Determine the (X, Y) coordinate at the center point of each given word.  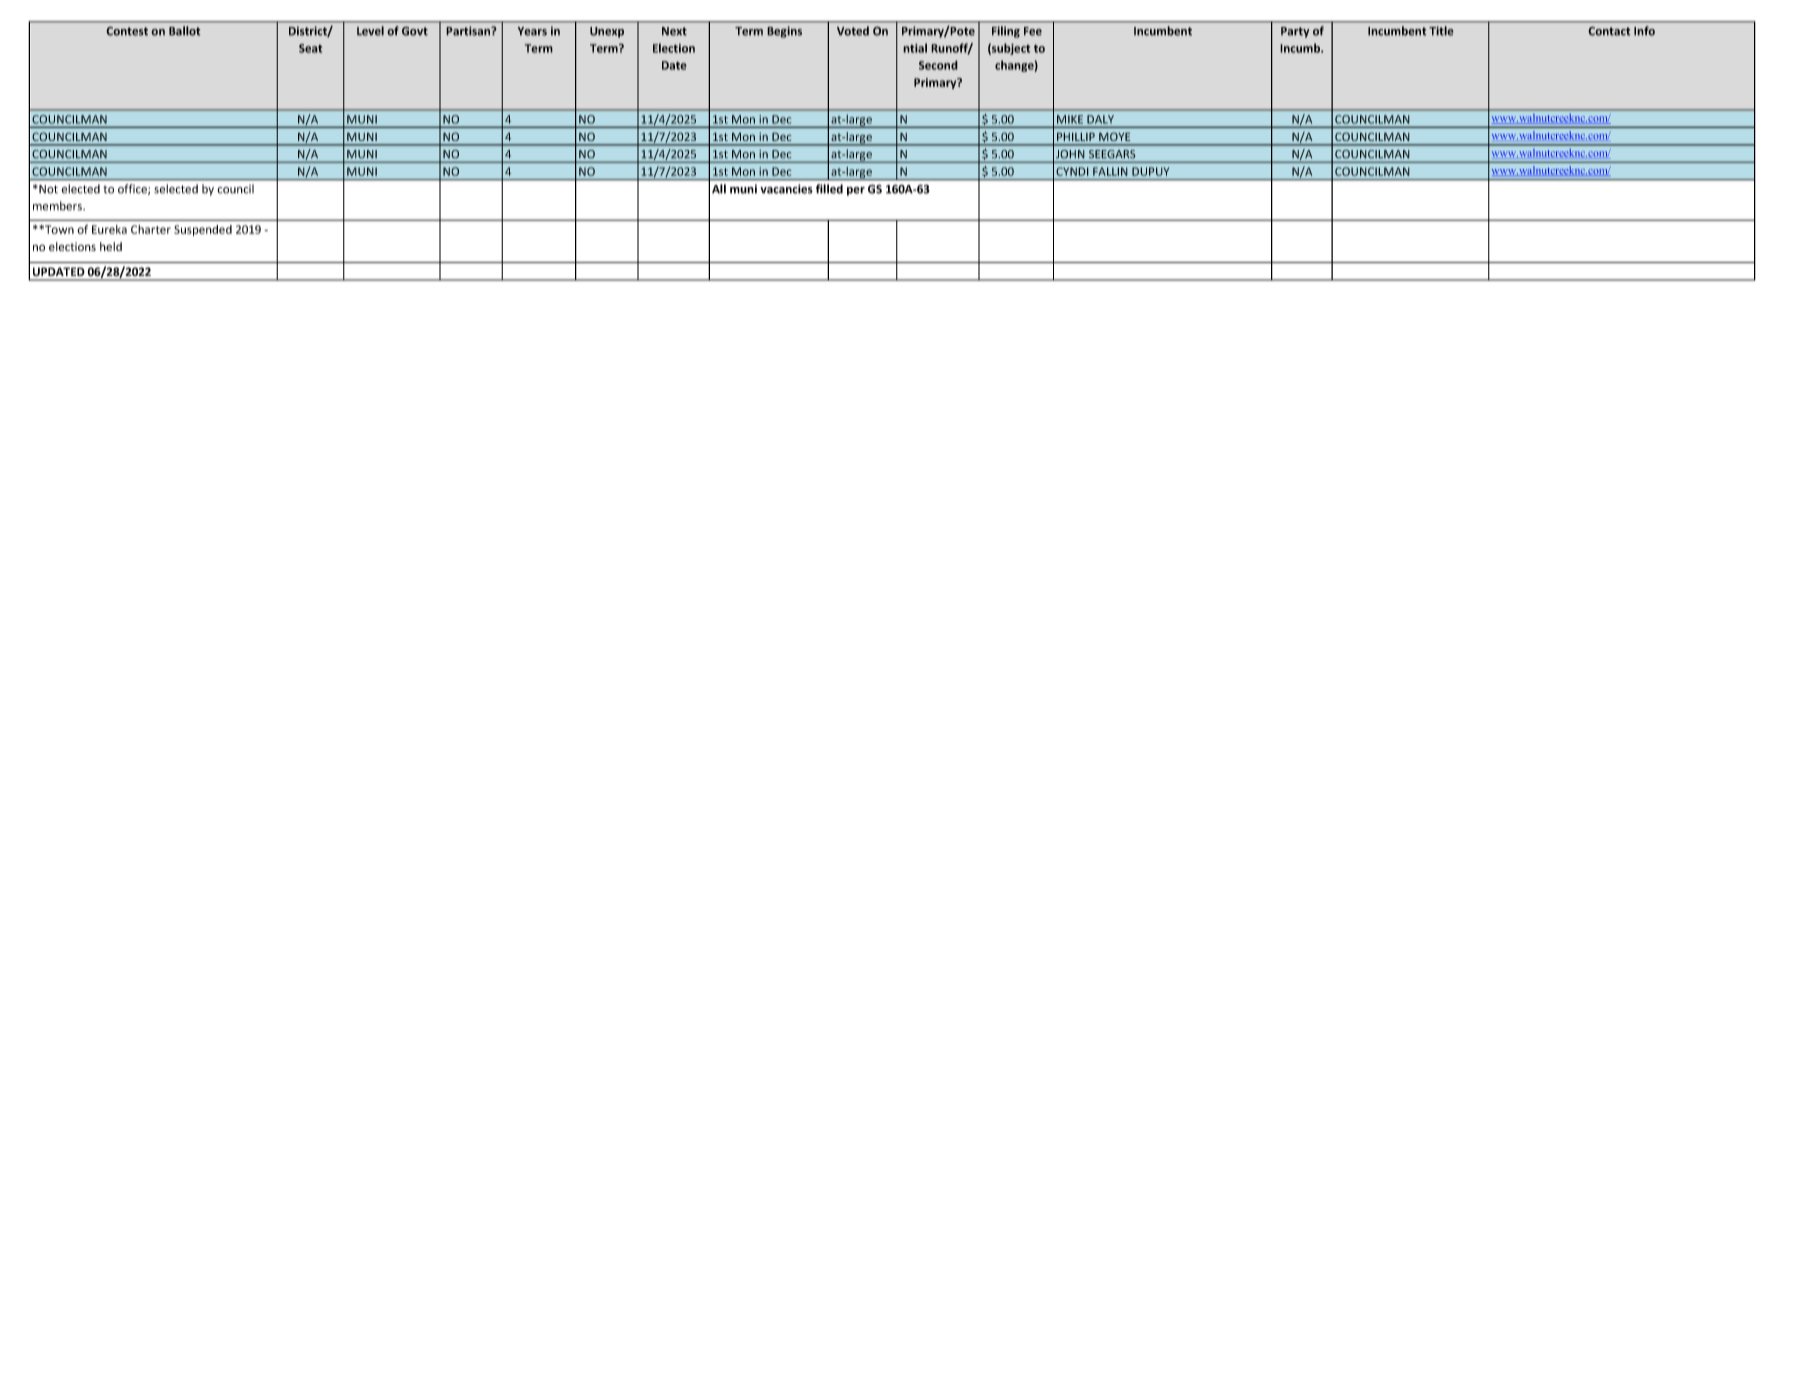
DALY (1100, 119)
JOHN (1070, 154)
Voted (853, 31)
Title (1441, 31)
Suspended (203, 230)
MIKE (1070, 119)
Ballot (185, 31)
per (856, 191)
